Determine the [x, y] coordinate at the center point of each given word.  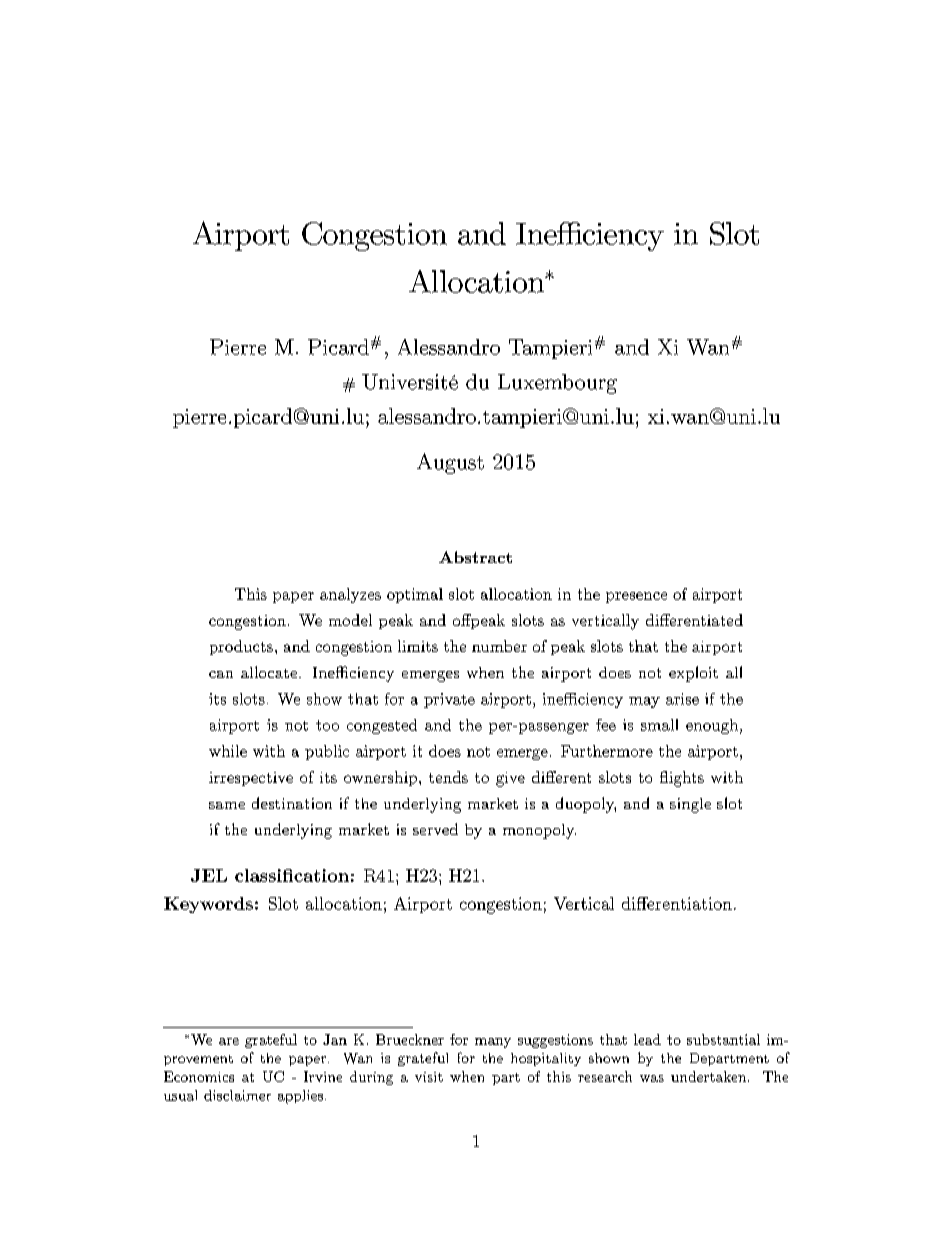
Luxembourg [557, 384]
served [435, 829]
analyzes [350, 595]
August [450, 463]
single [690, 805]
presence [636, 597]
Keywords [208, 905]
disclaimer [237, 1095]
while [228, 751]
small [659, 725]
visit [429, 1077]
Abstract [475, 557]
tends [448, 777]
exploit [693, 674]
